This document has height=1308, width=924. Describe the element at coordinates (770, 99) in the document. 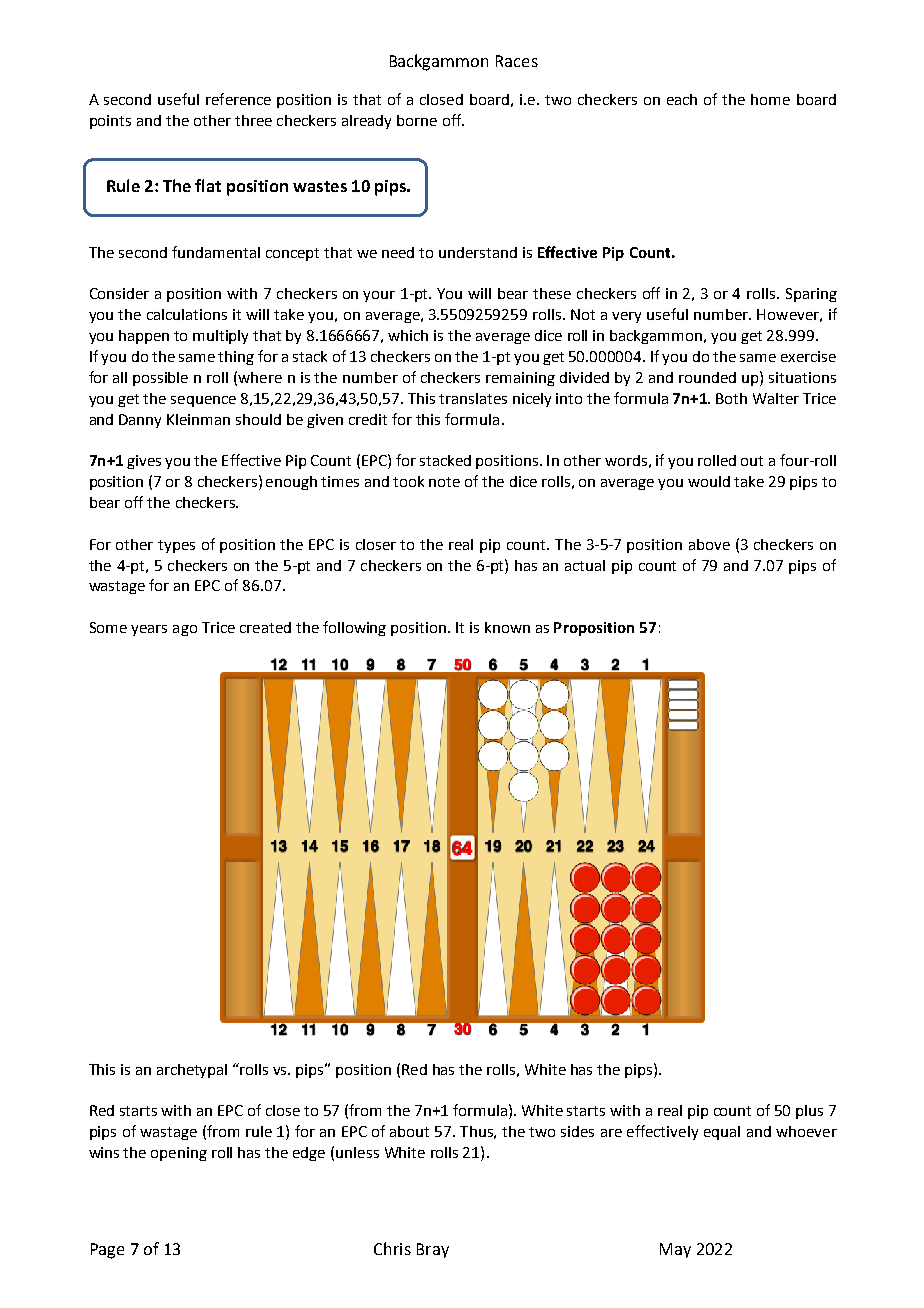

I see `home` at that location.
